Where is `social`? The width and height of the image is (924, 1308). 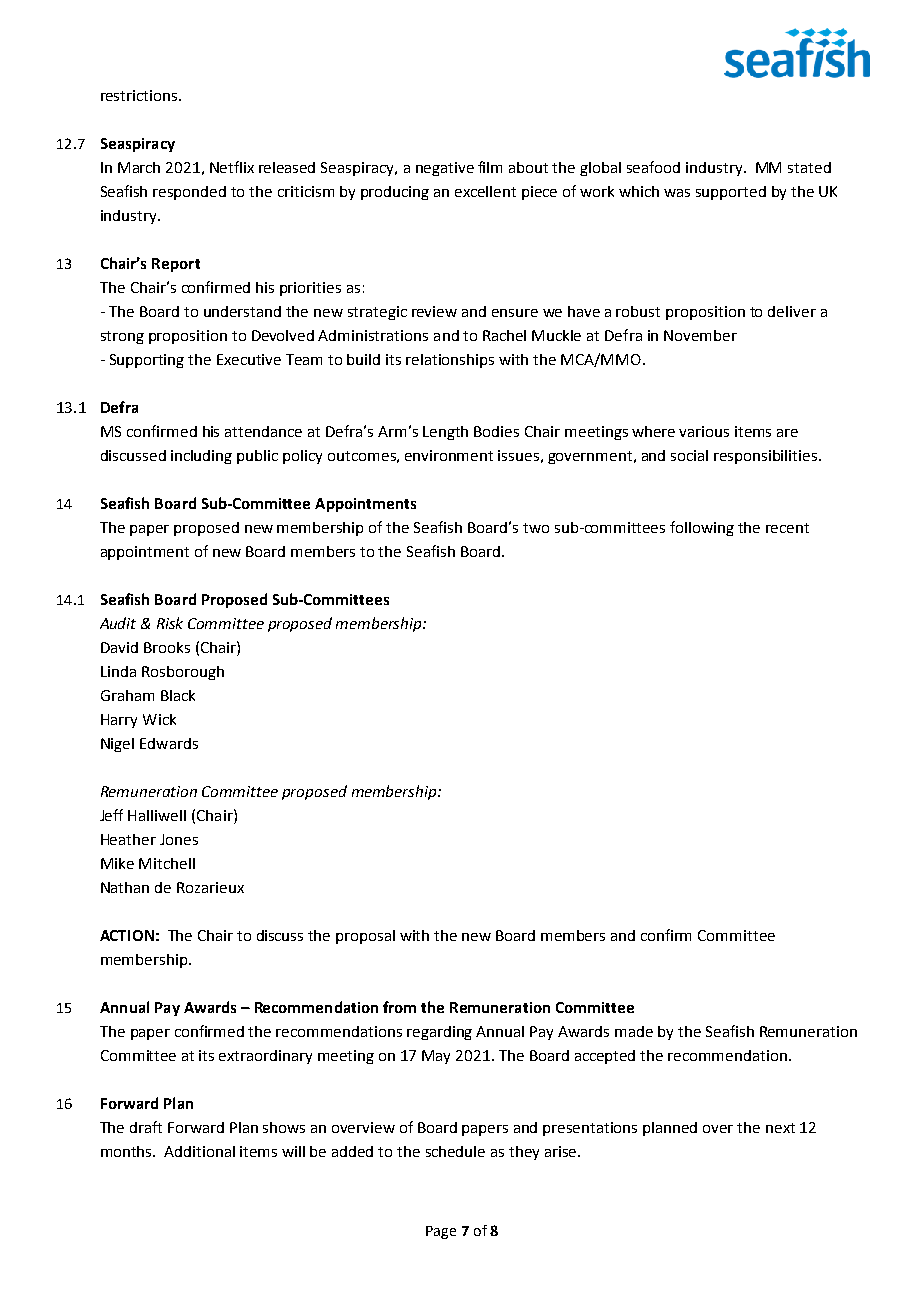 social is located at coordinates (689, 455).
